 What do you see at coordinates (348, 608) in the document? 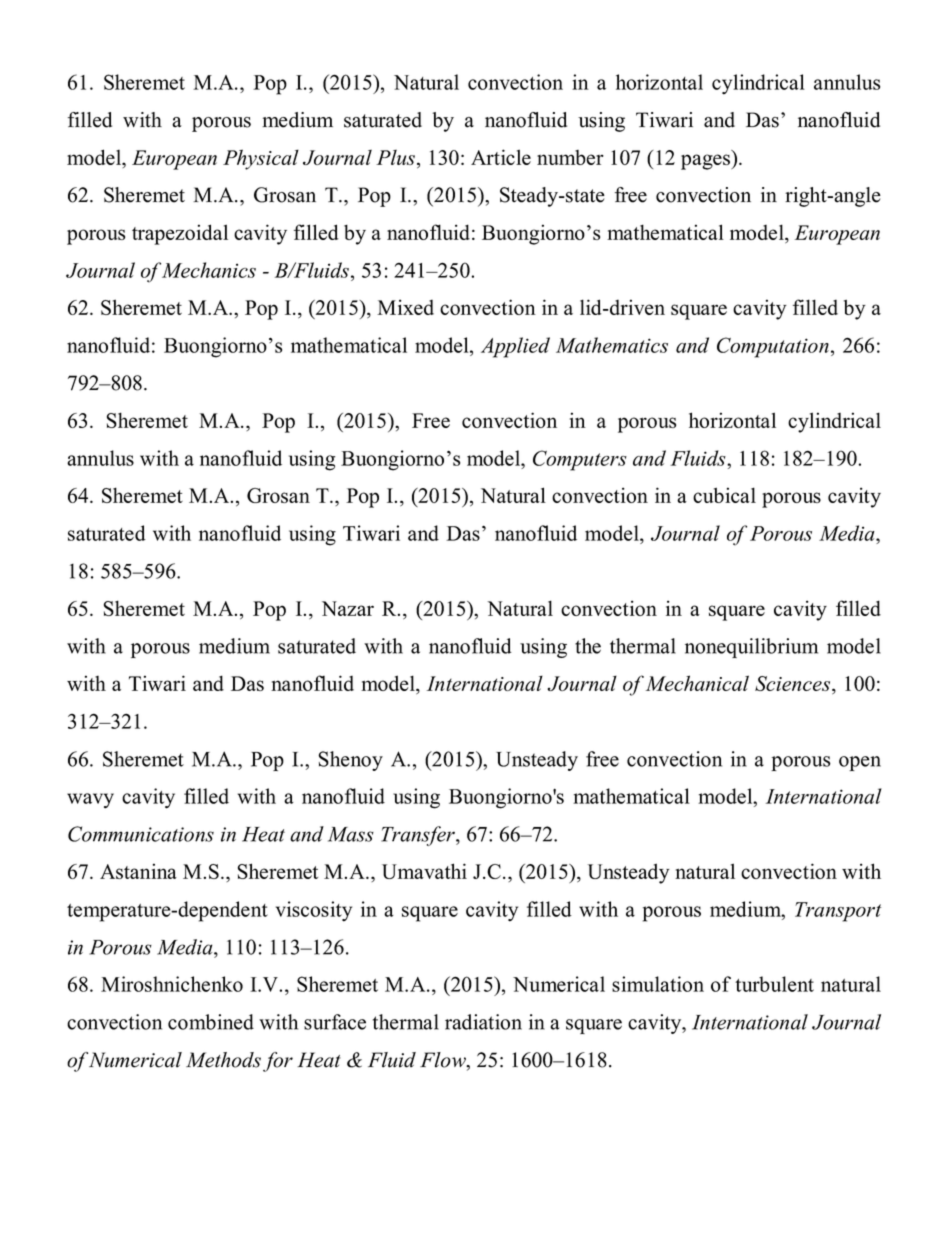
I see `Nazar` at bounding box center [348, 608].
